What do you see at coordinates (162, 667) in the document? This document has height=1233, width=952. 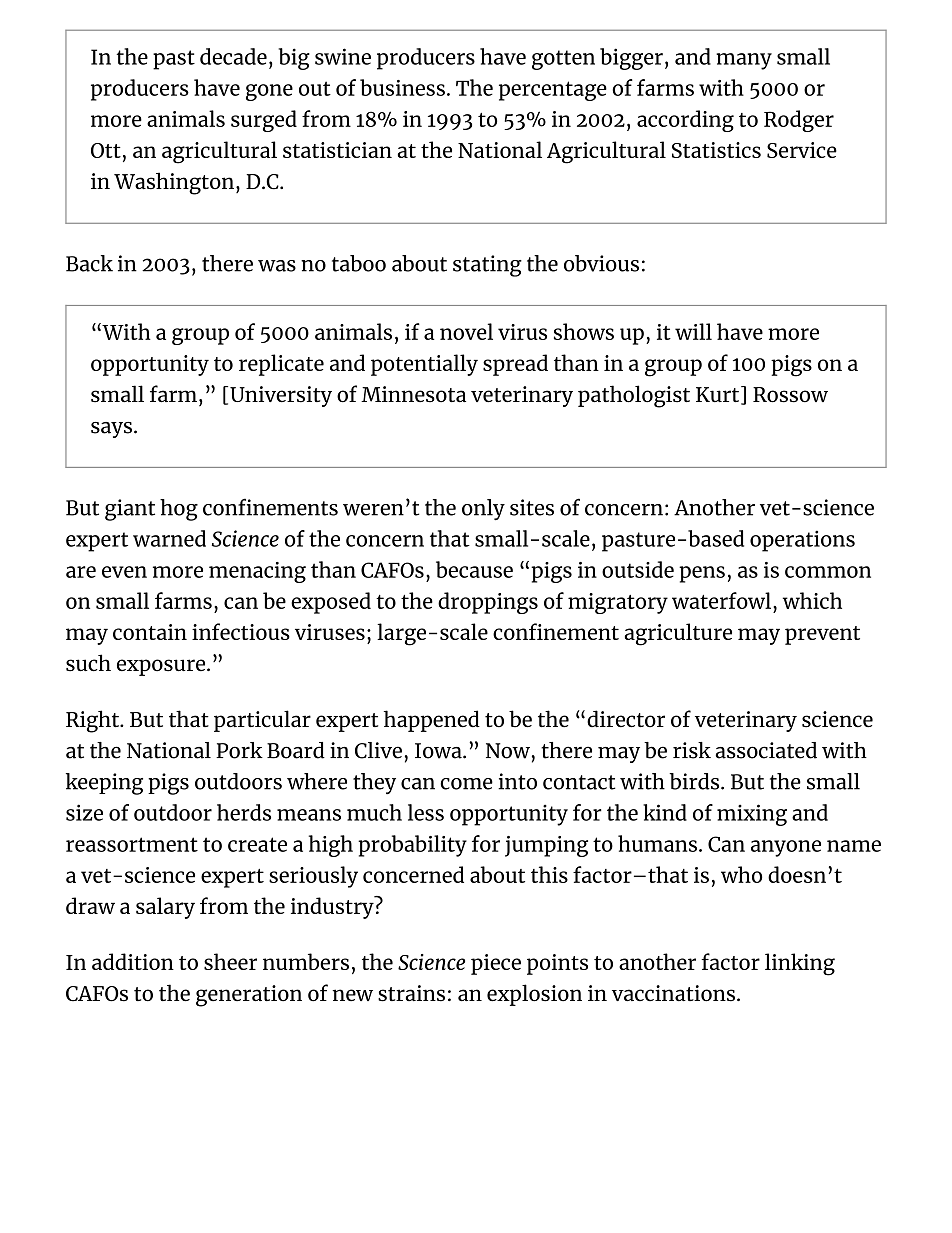 I see `exposure` at bounding box center [162, 667].
